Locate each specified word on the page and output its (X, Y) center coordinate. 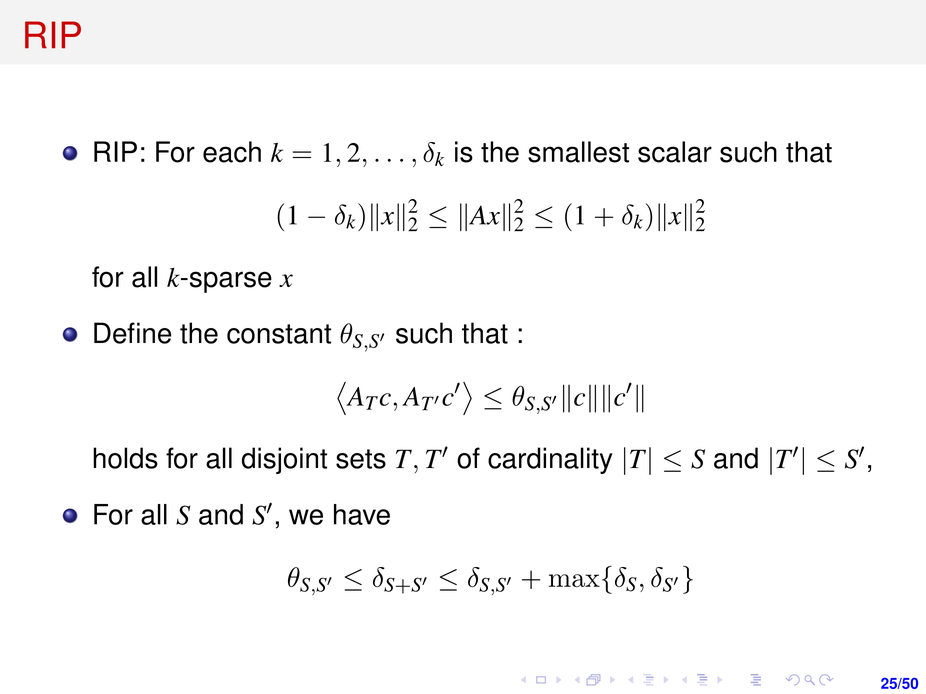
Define (132, 333)
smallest (578, 152)
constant (279, 334)
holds (125, 458)
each (232, 152)
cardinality (550, 460)
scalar (675, 152)
